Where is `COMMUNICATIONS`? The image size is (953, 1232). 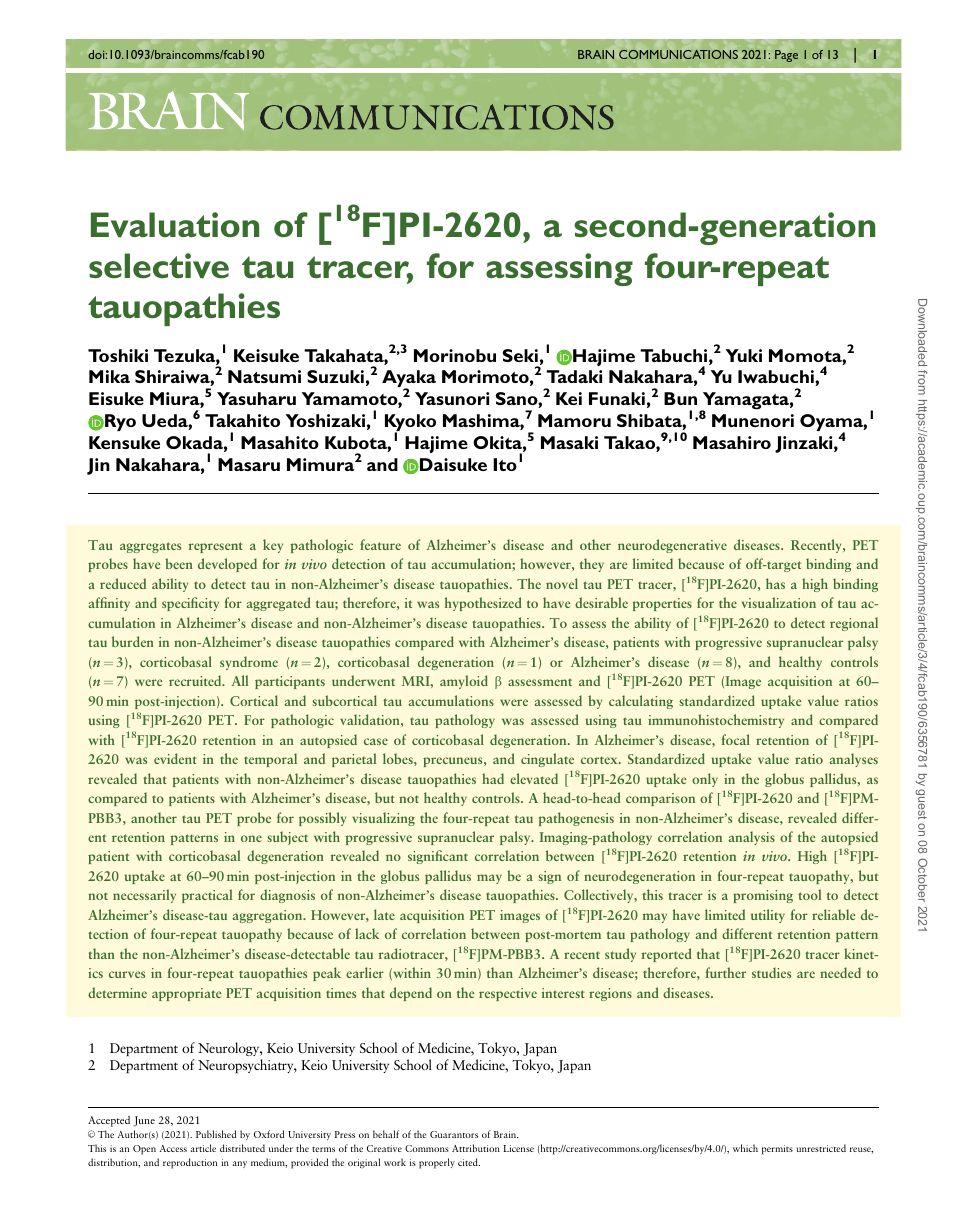 COMMUNICATIONS is located at coordinates (678, 54).
